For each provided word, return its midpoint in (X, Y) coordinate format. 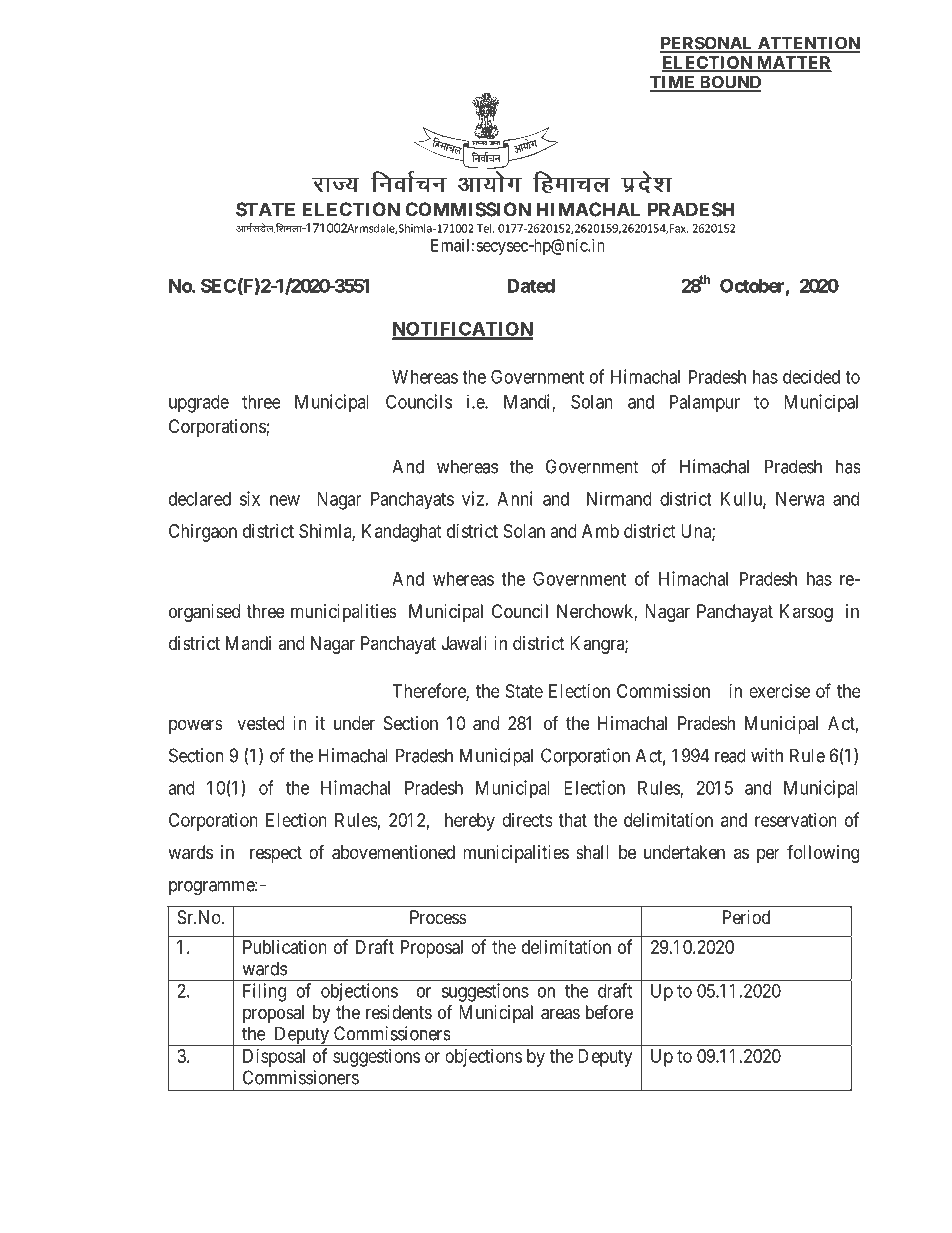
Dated (531, 286)
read (730, 755)
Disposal (274, 1058)
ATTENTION (807, 44)
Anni (514, 498)
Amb (600, 531)
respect (276, 854)
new (285, 500)
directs (527, 820)
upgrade (199, 404)
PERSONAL (707, 44)
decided (811, 376)
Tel (485, 228)
